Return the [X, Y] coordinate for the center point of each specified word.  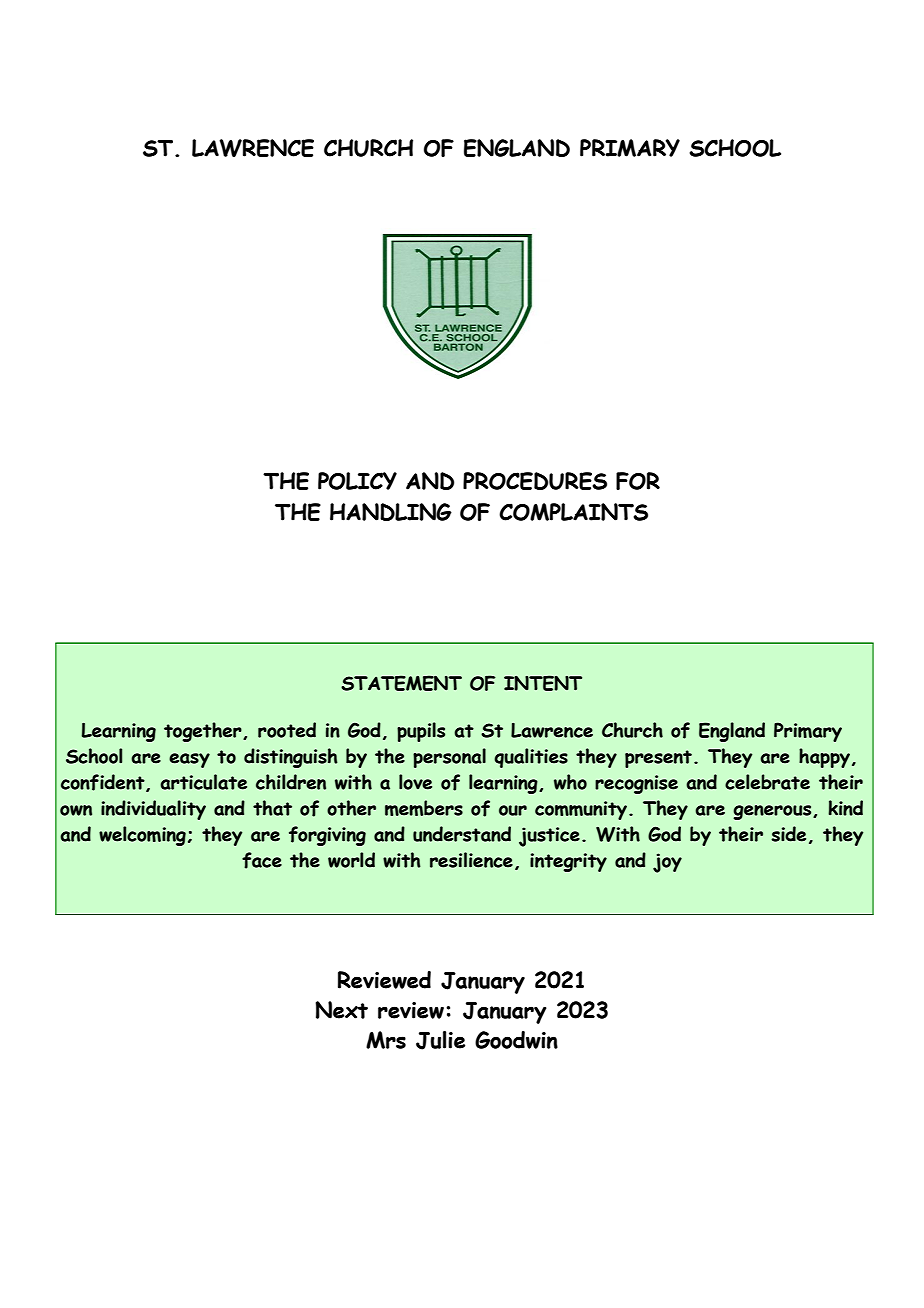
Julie [440, 1040]
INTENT [543, 683]
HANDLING [391, 512]
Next [341, 1010]
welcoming [142, 836]
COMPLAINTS [573, 512]
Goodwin [516, 1040]
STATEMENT [401, 683]
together [204, 732]
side [788, 834]
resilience [471, 860]
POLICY [357, 481]
